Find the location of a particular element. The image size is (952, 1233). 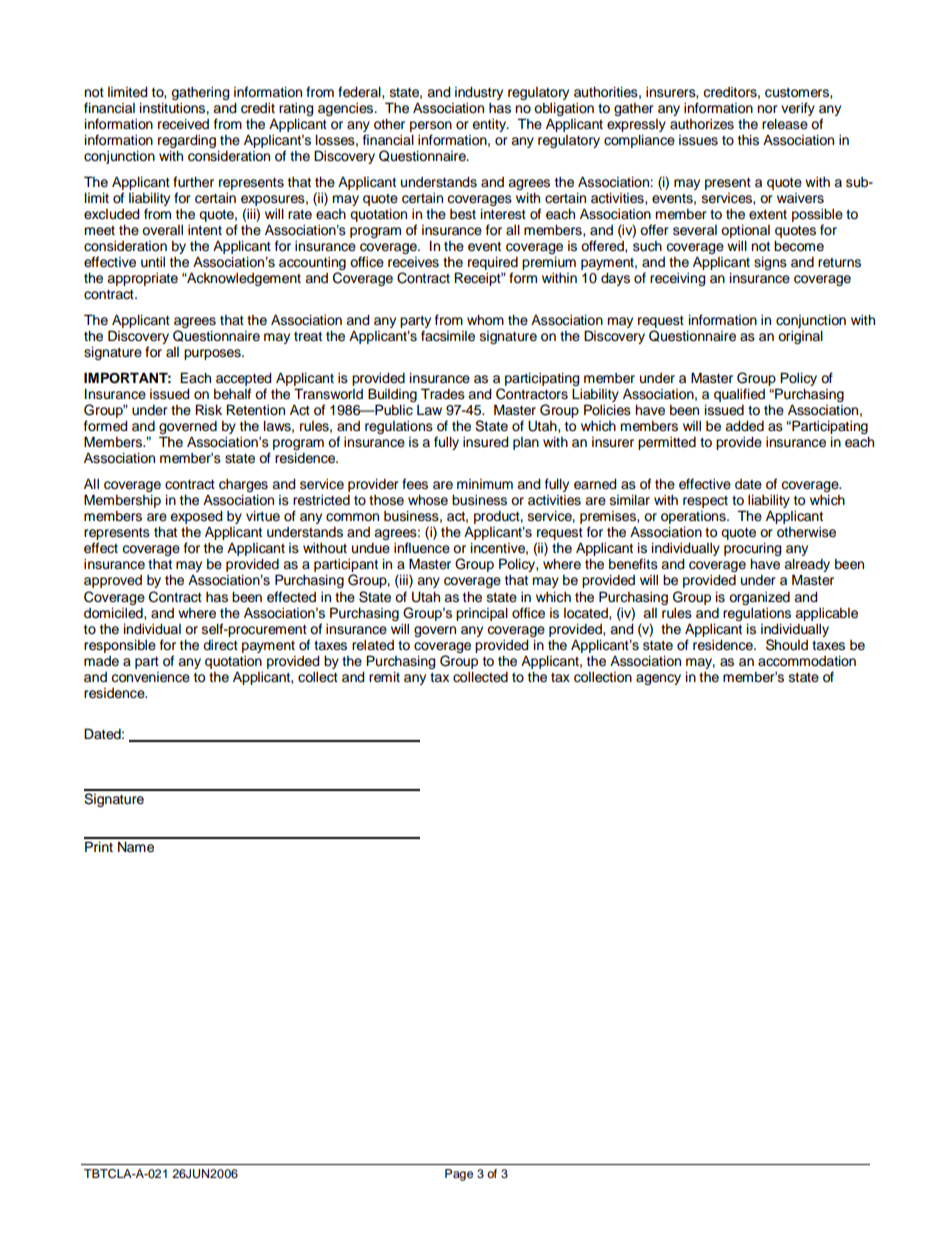

charges is located at coordinates (243, 485).
